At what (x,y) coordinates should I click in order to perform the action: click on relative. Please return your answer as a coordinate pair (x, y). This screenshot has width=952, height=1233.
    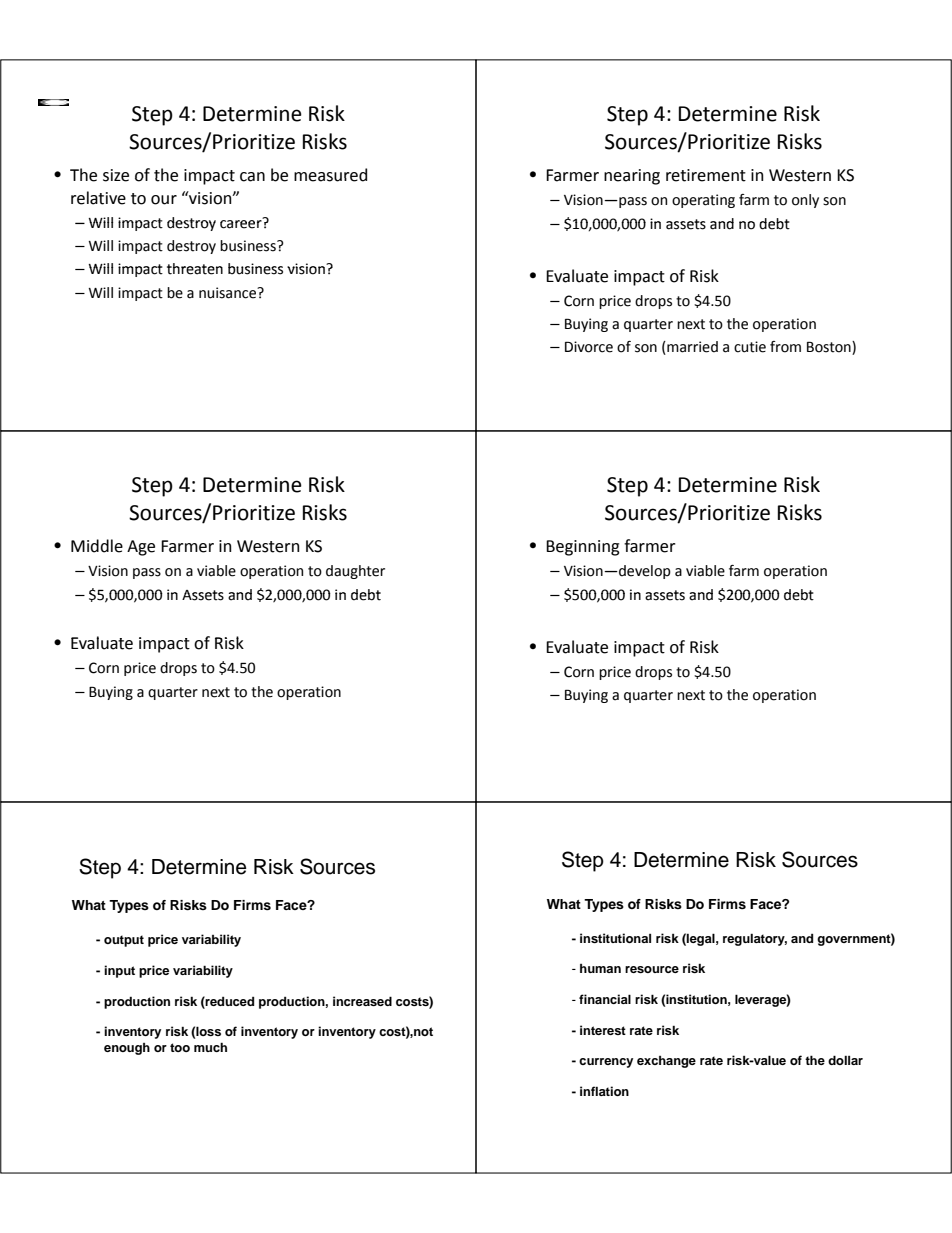
    Looking at the image, I should click on (98, 198).
